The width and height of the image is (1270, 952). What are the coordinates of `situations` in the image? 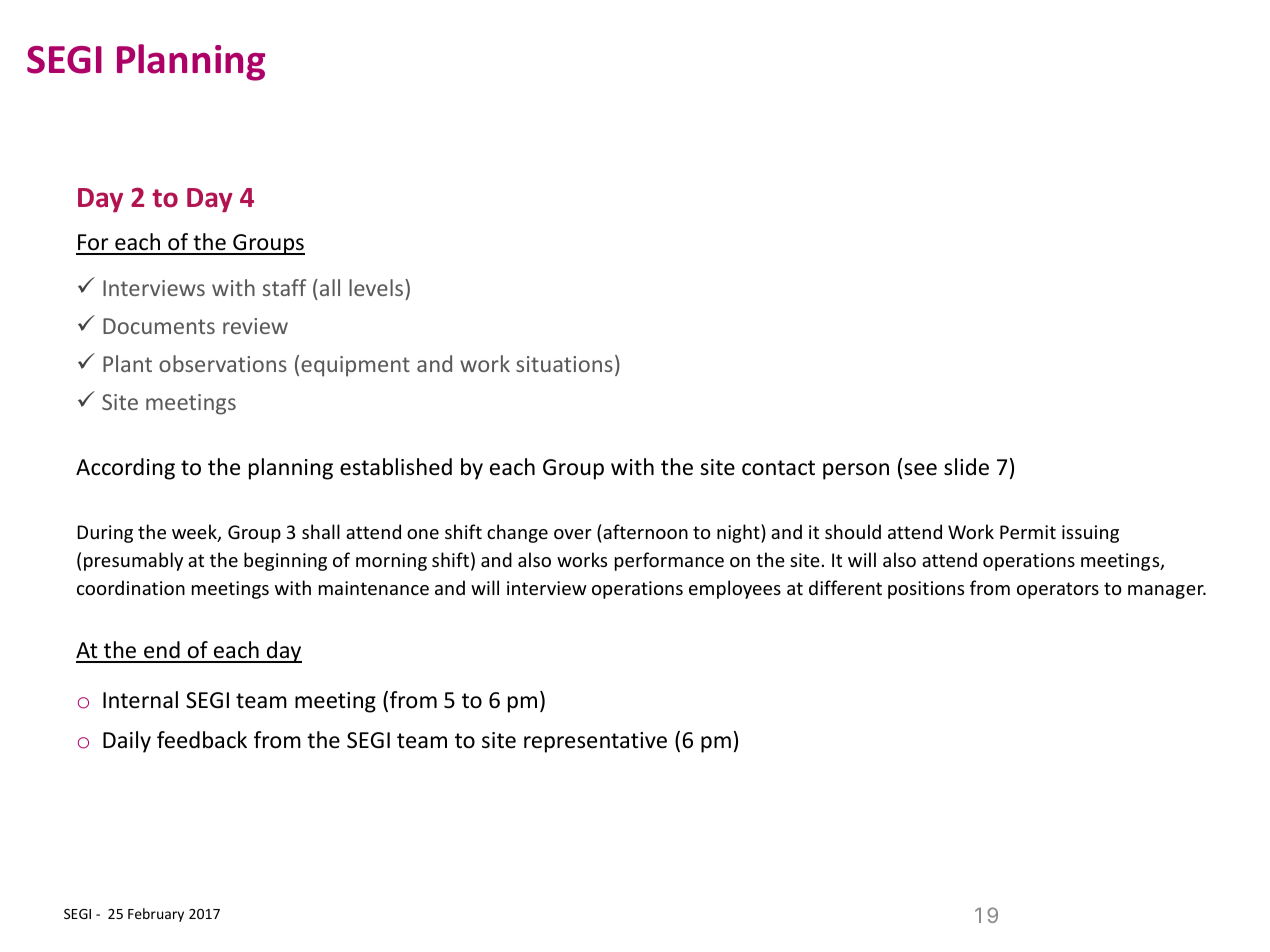 It's located at (564, 364).
